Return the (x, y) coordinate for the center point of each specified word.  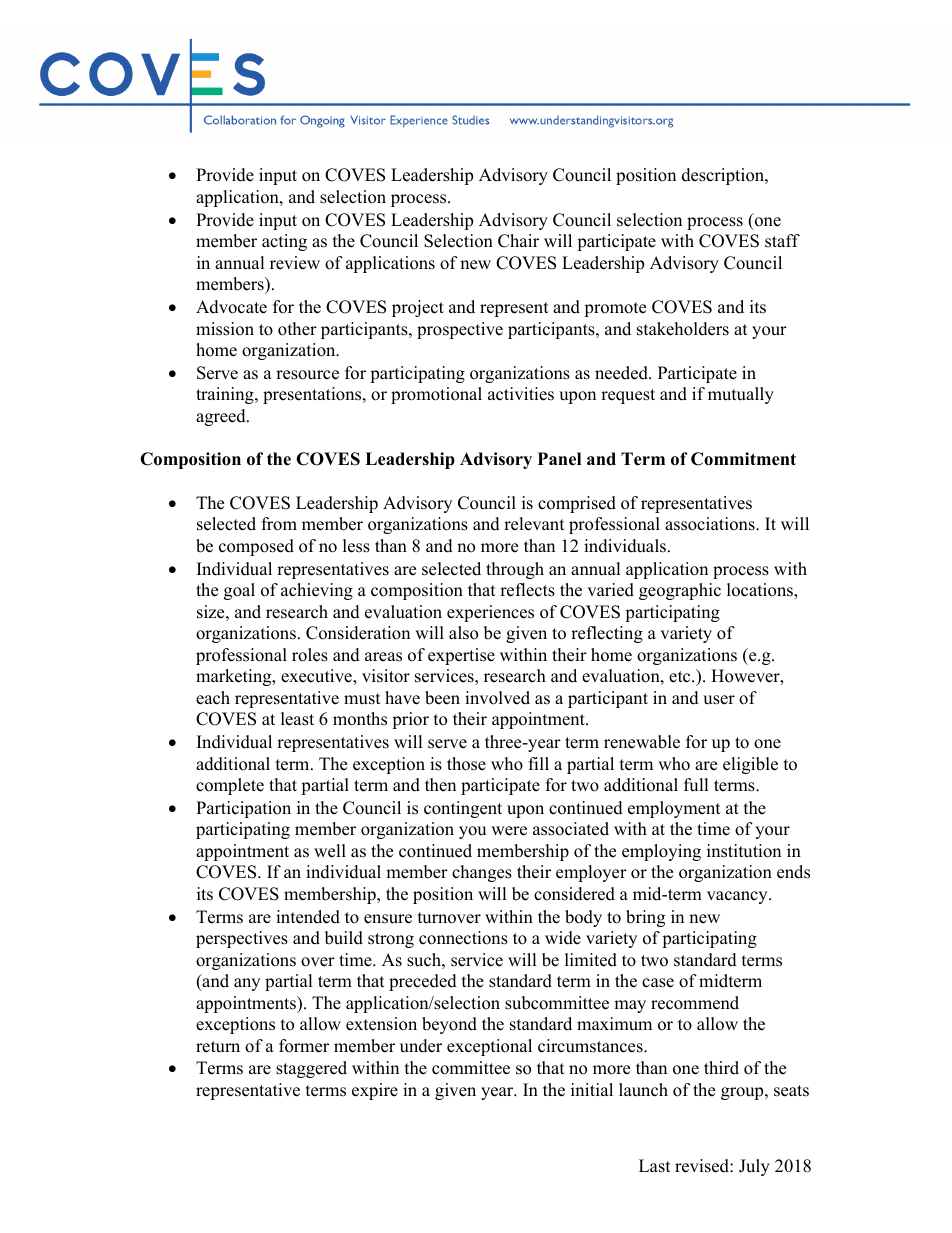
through (515, 570)
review (295, 263)
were (509, 831)
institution (744, 851)
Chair (518, 241)
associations (711, 524)
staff (782, 241)
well (330, 851)
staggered (311, 1069)
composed (256, 547)
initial (592, 1089)
